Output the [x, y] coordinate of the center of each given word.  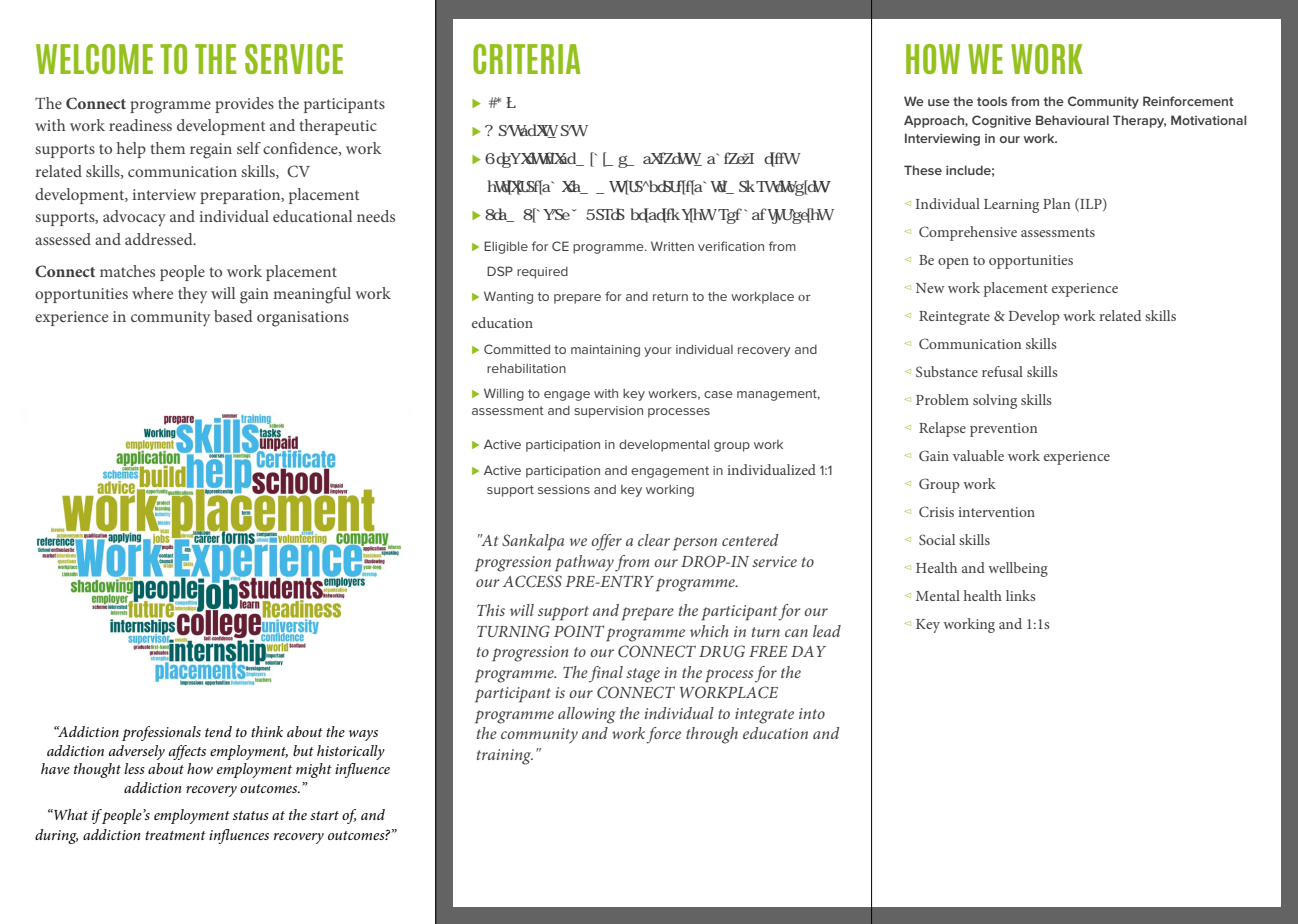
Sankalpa [533, 542]
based [233, 316]
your [658, 352]
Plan [1056, 203]
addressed [160, 239]
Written [672, 246]
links [1021, 595]
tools [992, 101]
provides [244, 105]
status [251, 815]
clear [654, 540]
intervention [996, 512]
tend [218, 731]
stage [643, 675]
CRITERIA [527, 59]
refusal [1002, 371]
